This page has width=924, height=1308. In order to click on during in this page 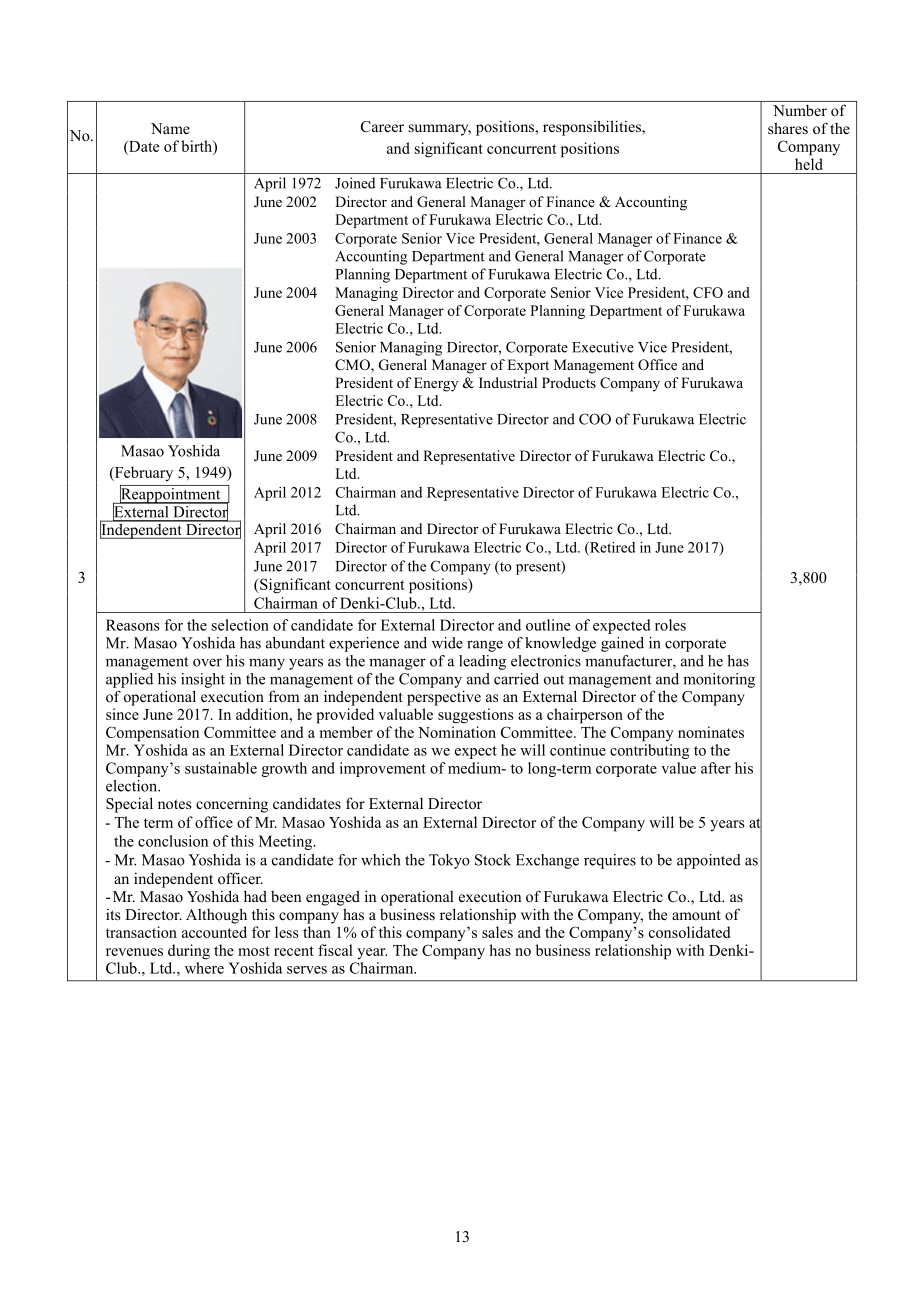, I will do `click(189, 952)`.
